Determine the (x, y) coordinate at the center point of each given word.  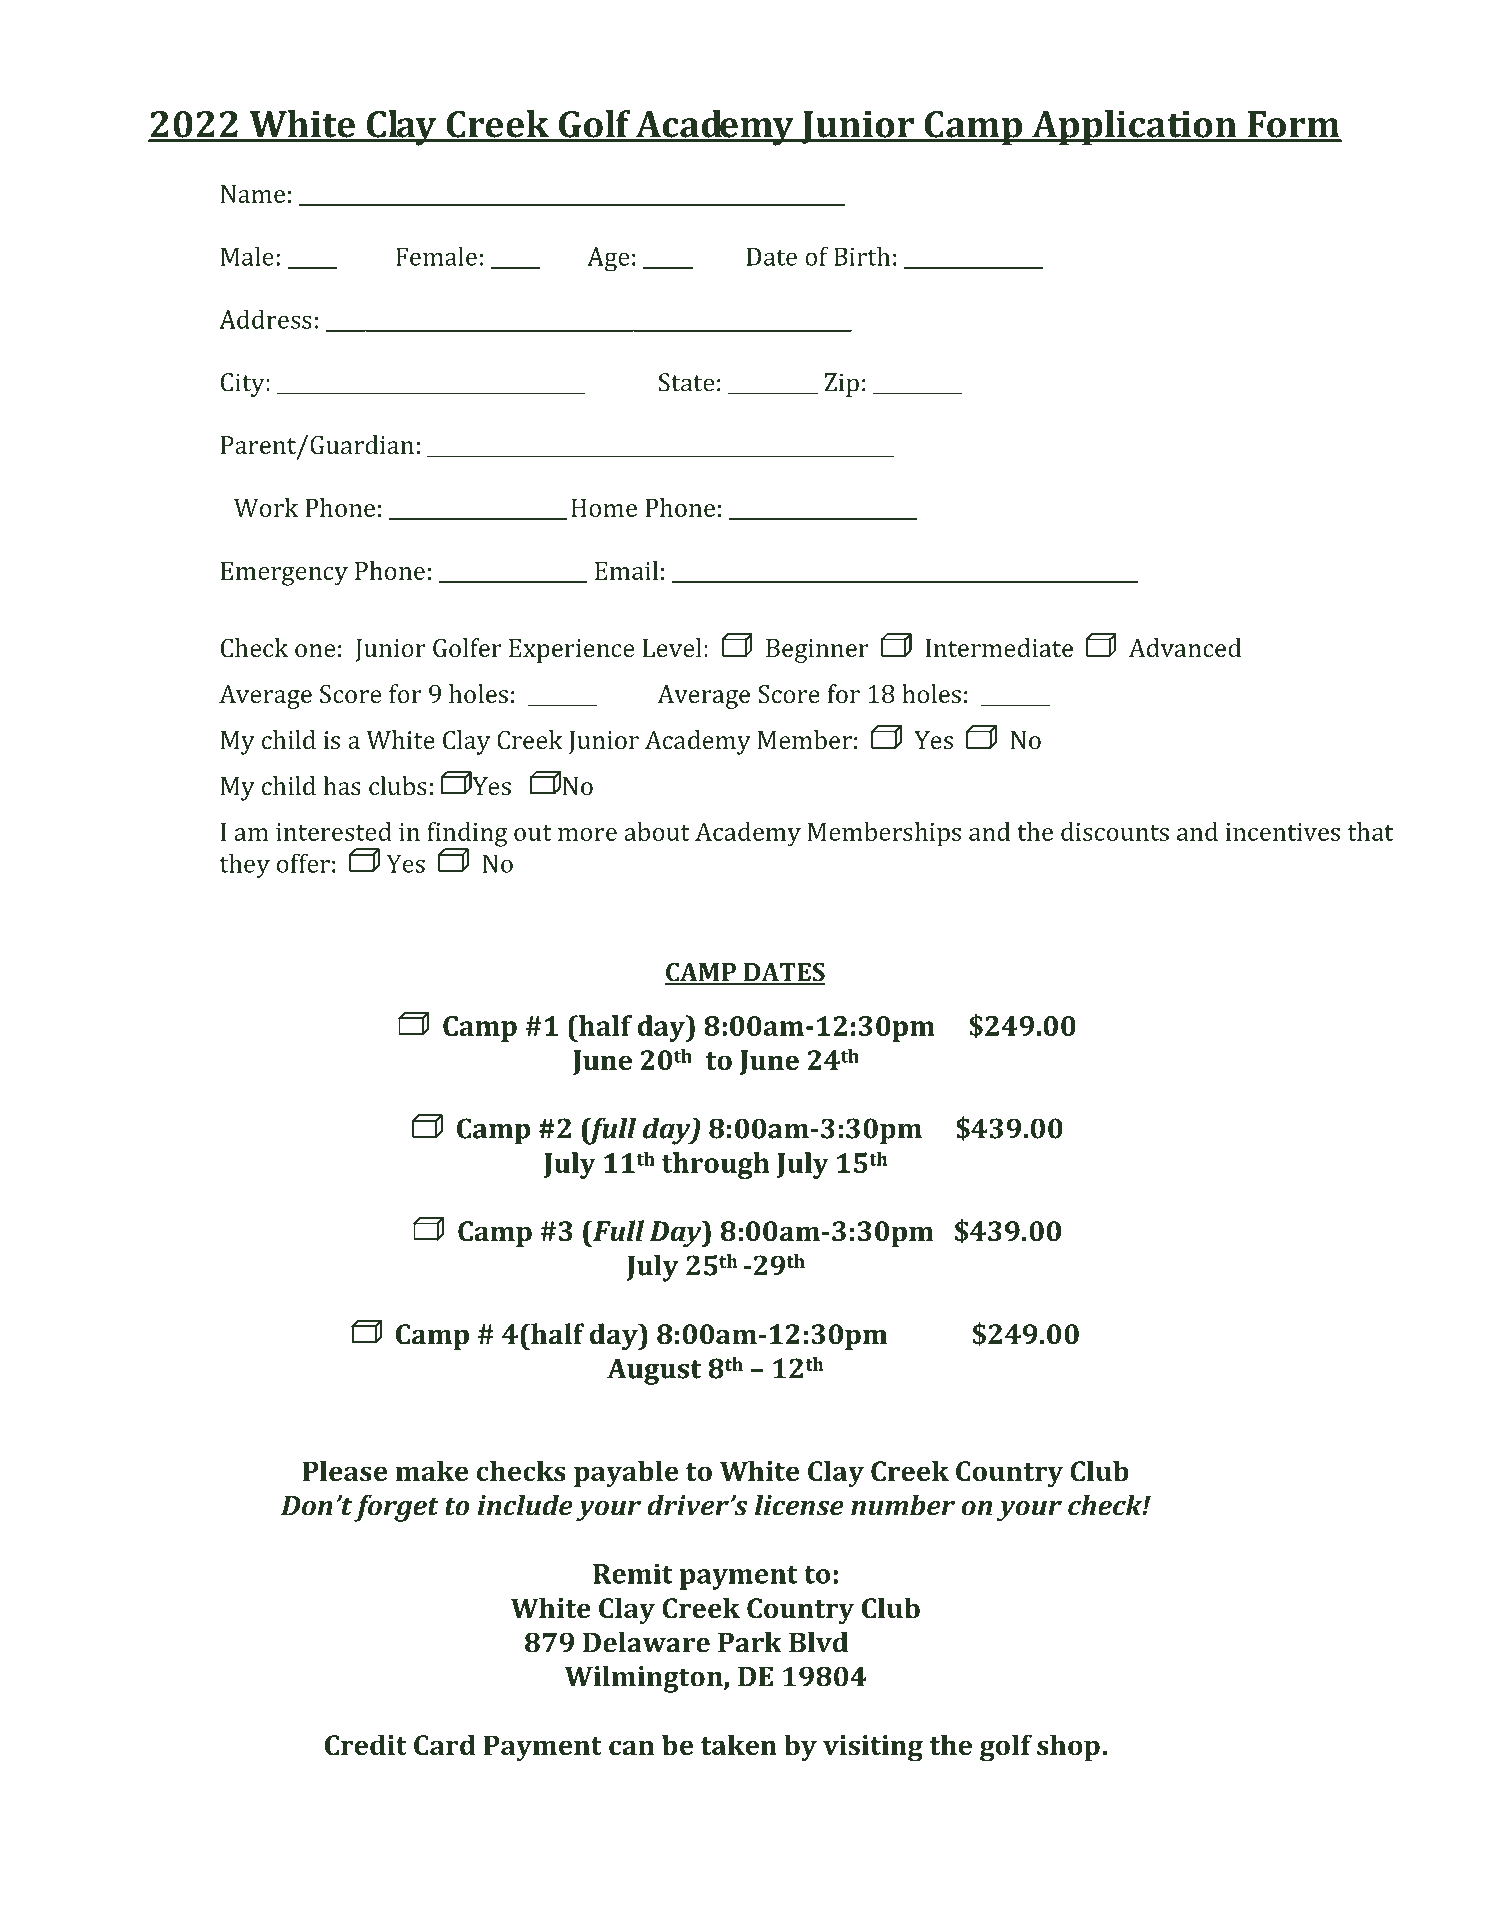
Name (253, 194)
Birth (862, 256)
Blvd (818, 1642)
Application (1134, 128)
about (657, 831)
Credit (366, 1745)
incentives (1283, 832)
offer (303, 863)
